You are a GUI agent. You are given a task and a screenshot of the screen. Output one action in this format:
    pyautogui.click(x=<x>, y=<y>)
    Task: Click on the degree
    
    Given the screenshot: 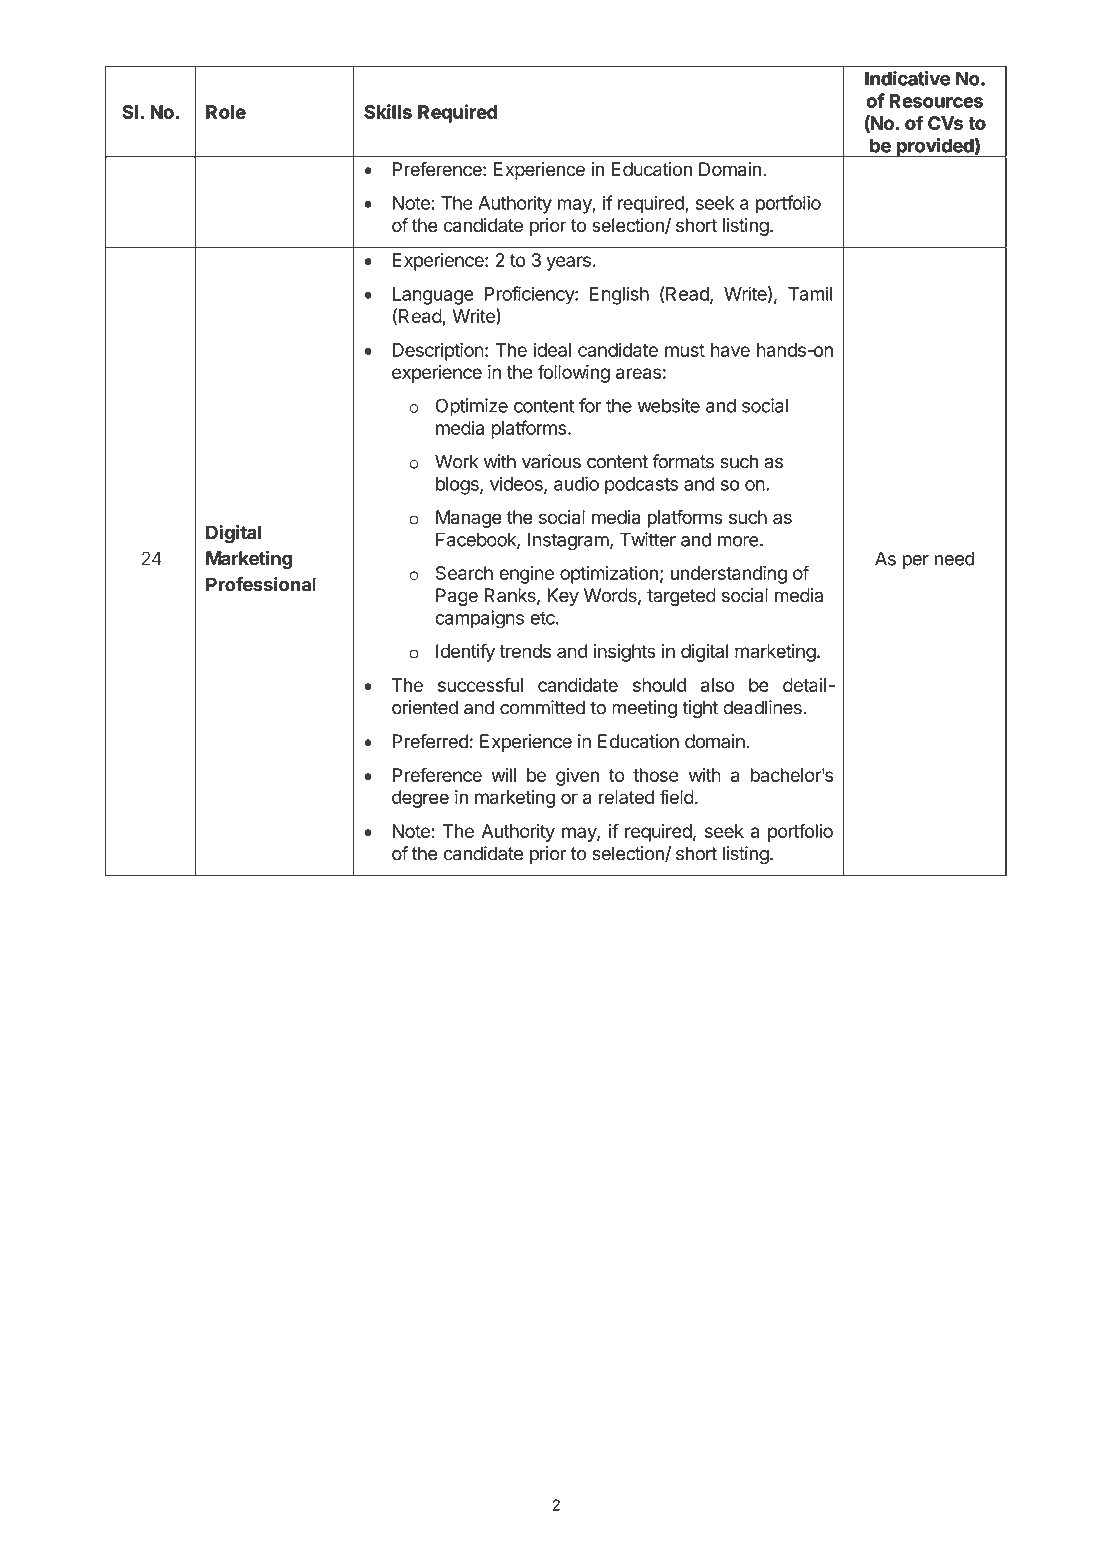 What is the action you would take?
    pyautogui.click(x=420, y=799)
